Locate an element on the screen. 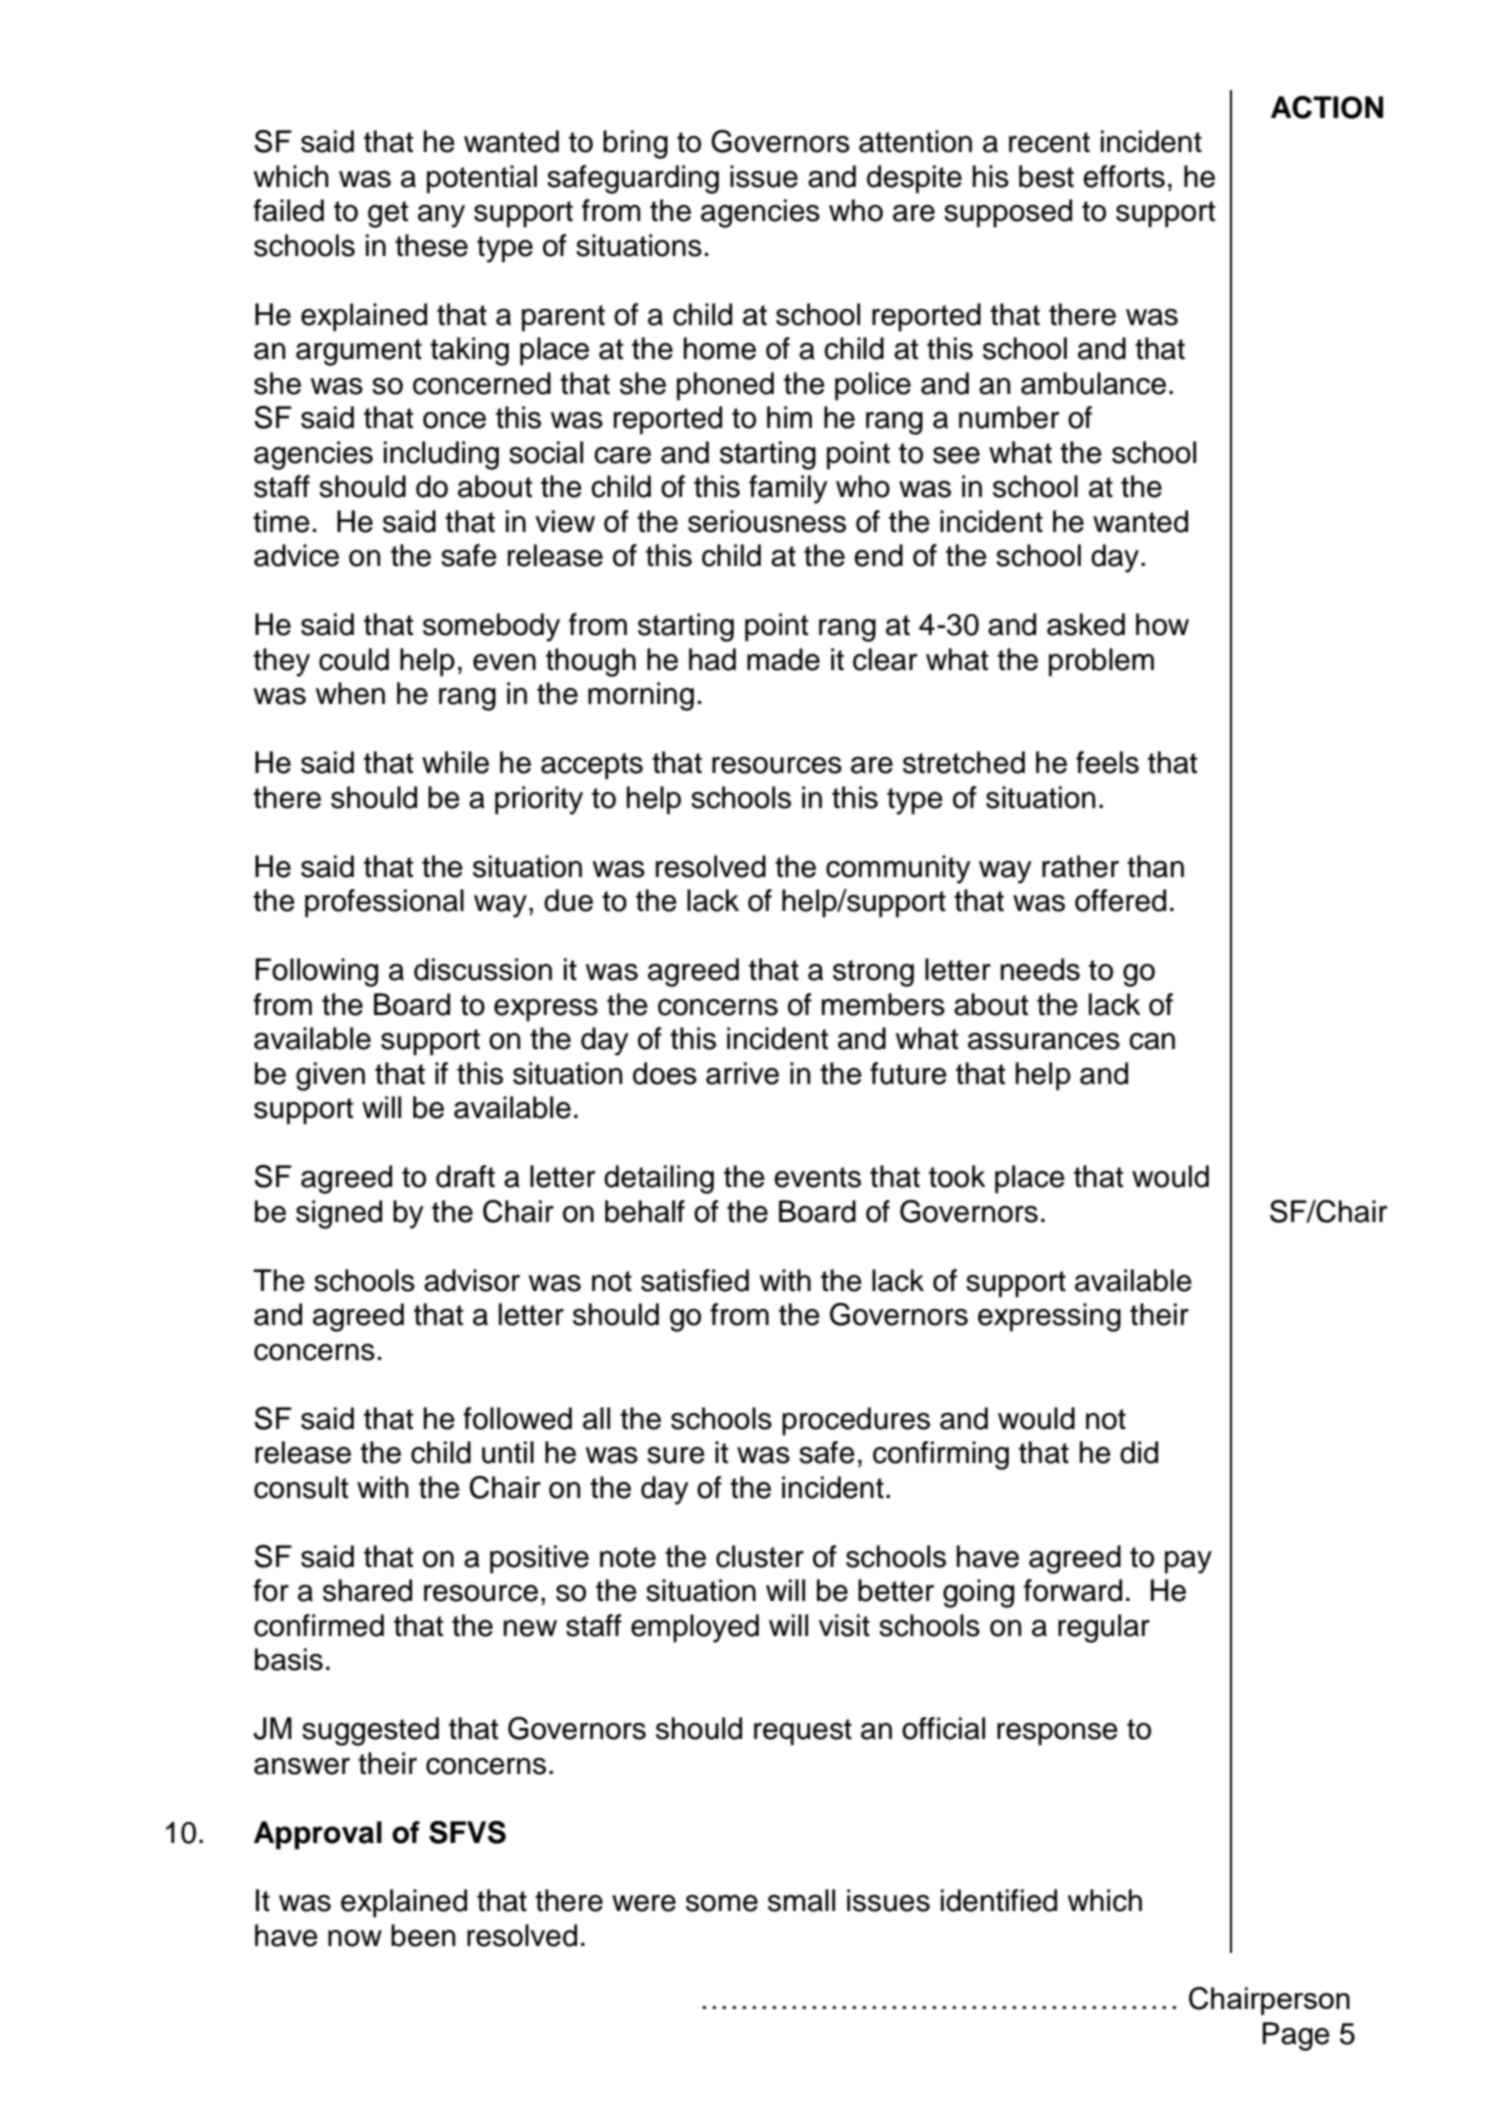 The height and width of the screenshot is (2104, 1489). procedures is located at coordinates (856, 1421).
